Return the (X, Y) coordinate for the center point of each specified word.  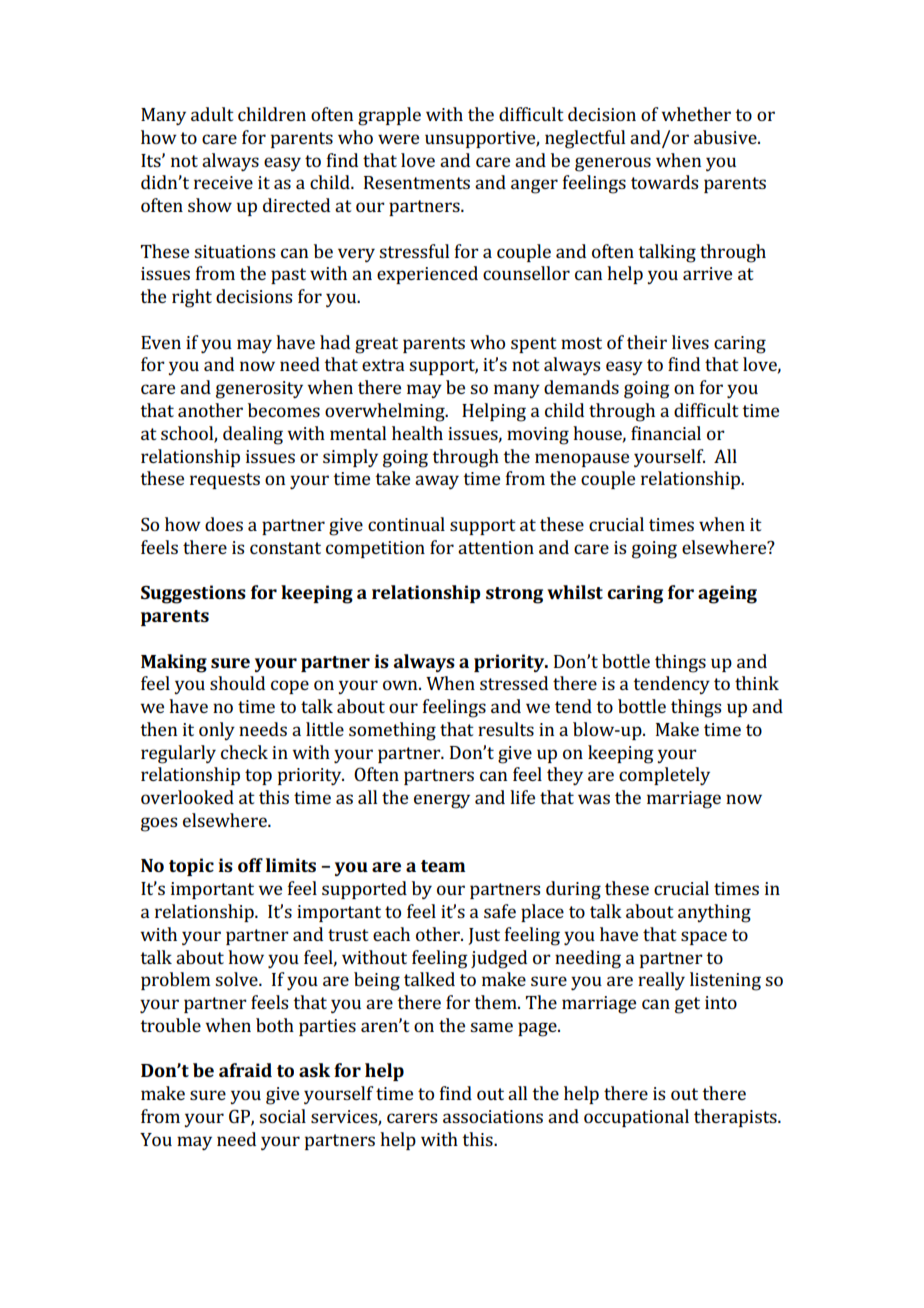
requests (225, 481)
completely (664, 776)
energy (442, 801)
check (244, 752)
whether (696, 114)
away (437, 482)
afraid (245, 1070)
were (398, 139)
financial (666, 433)
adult (212, 114)
